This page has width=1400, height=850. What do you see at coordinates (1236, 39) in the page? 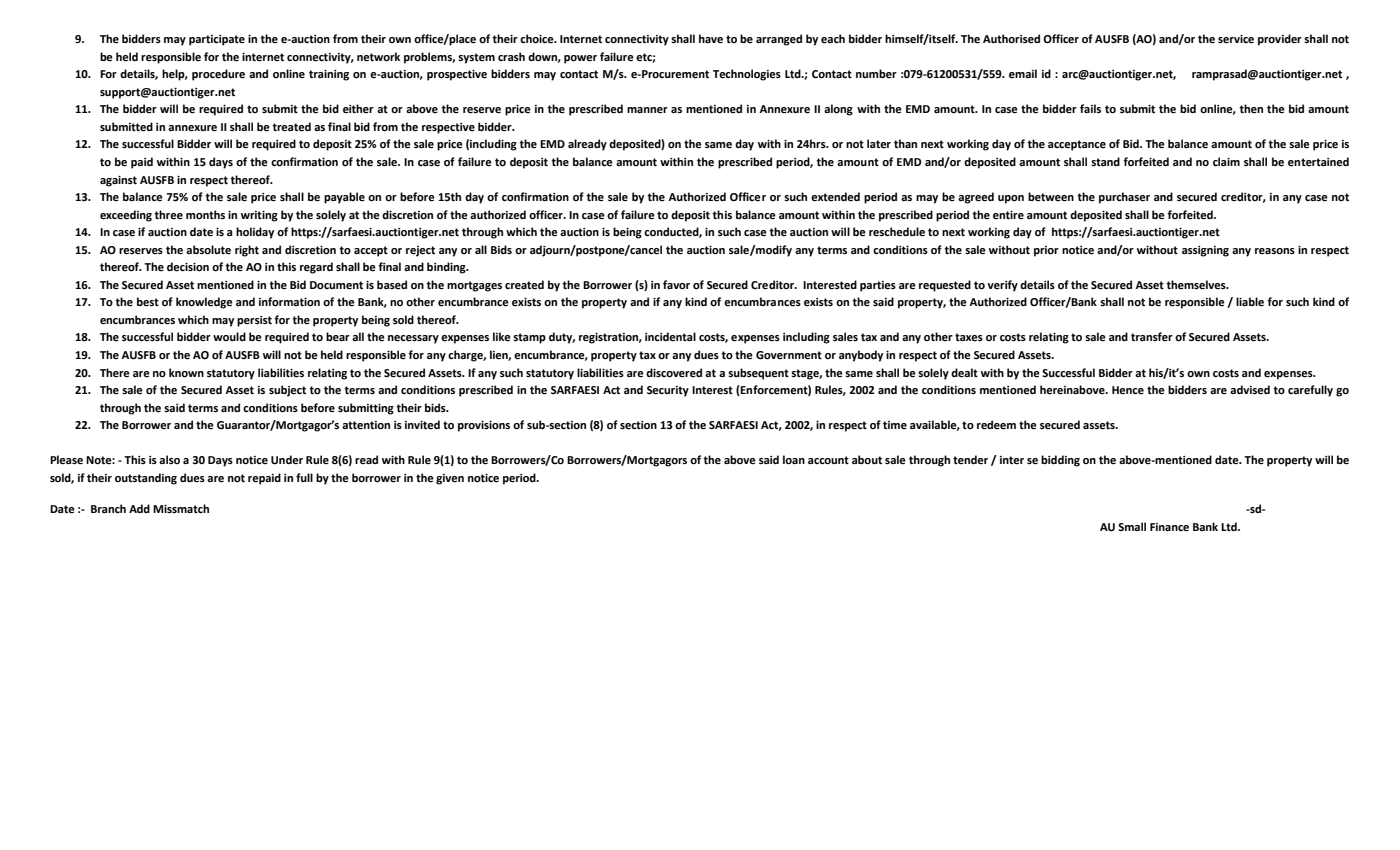
I see `service` at bounding box center [1236, 39].
